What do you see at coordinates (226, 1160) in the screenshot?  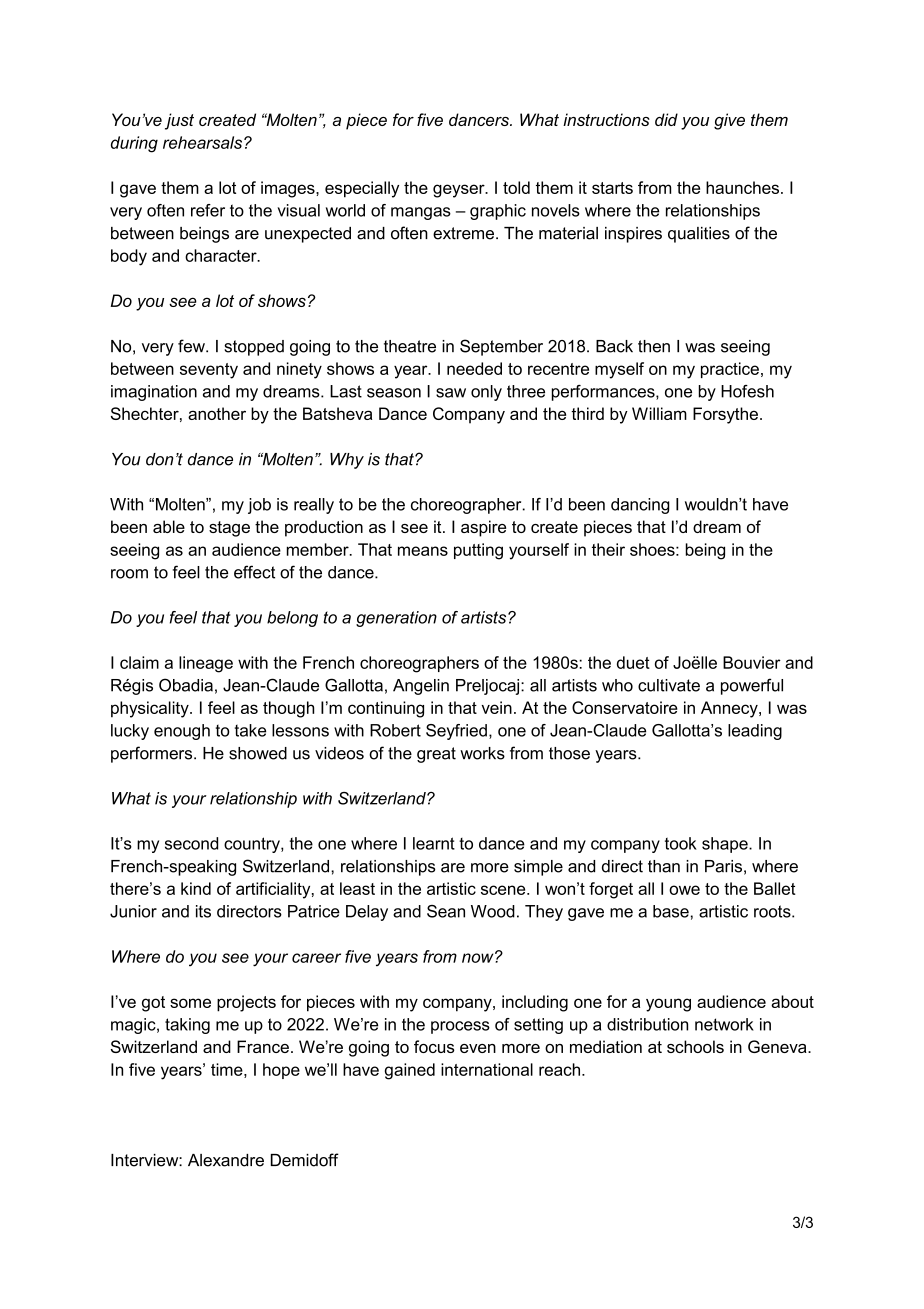 I see `Alexandre` at bounding box center [226, 1160].
